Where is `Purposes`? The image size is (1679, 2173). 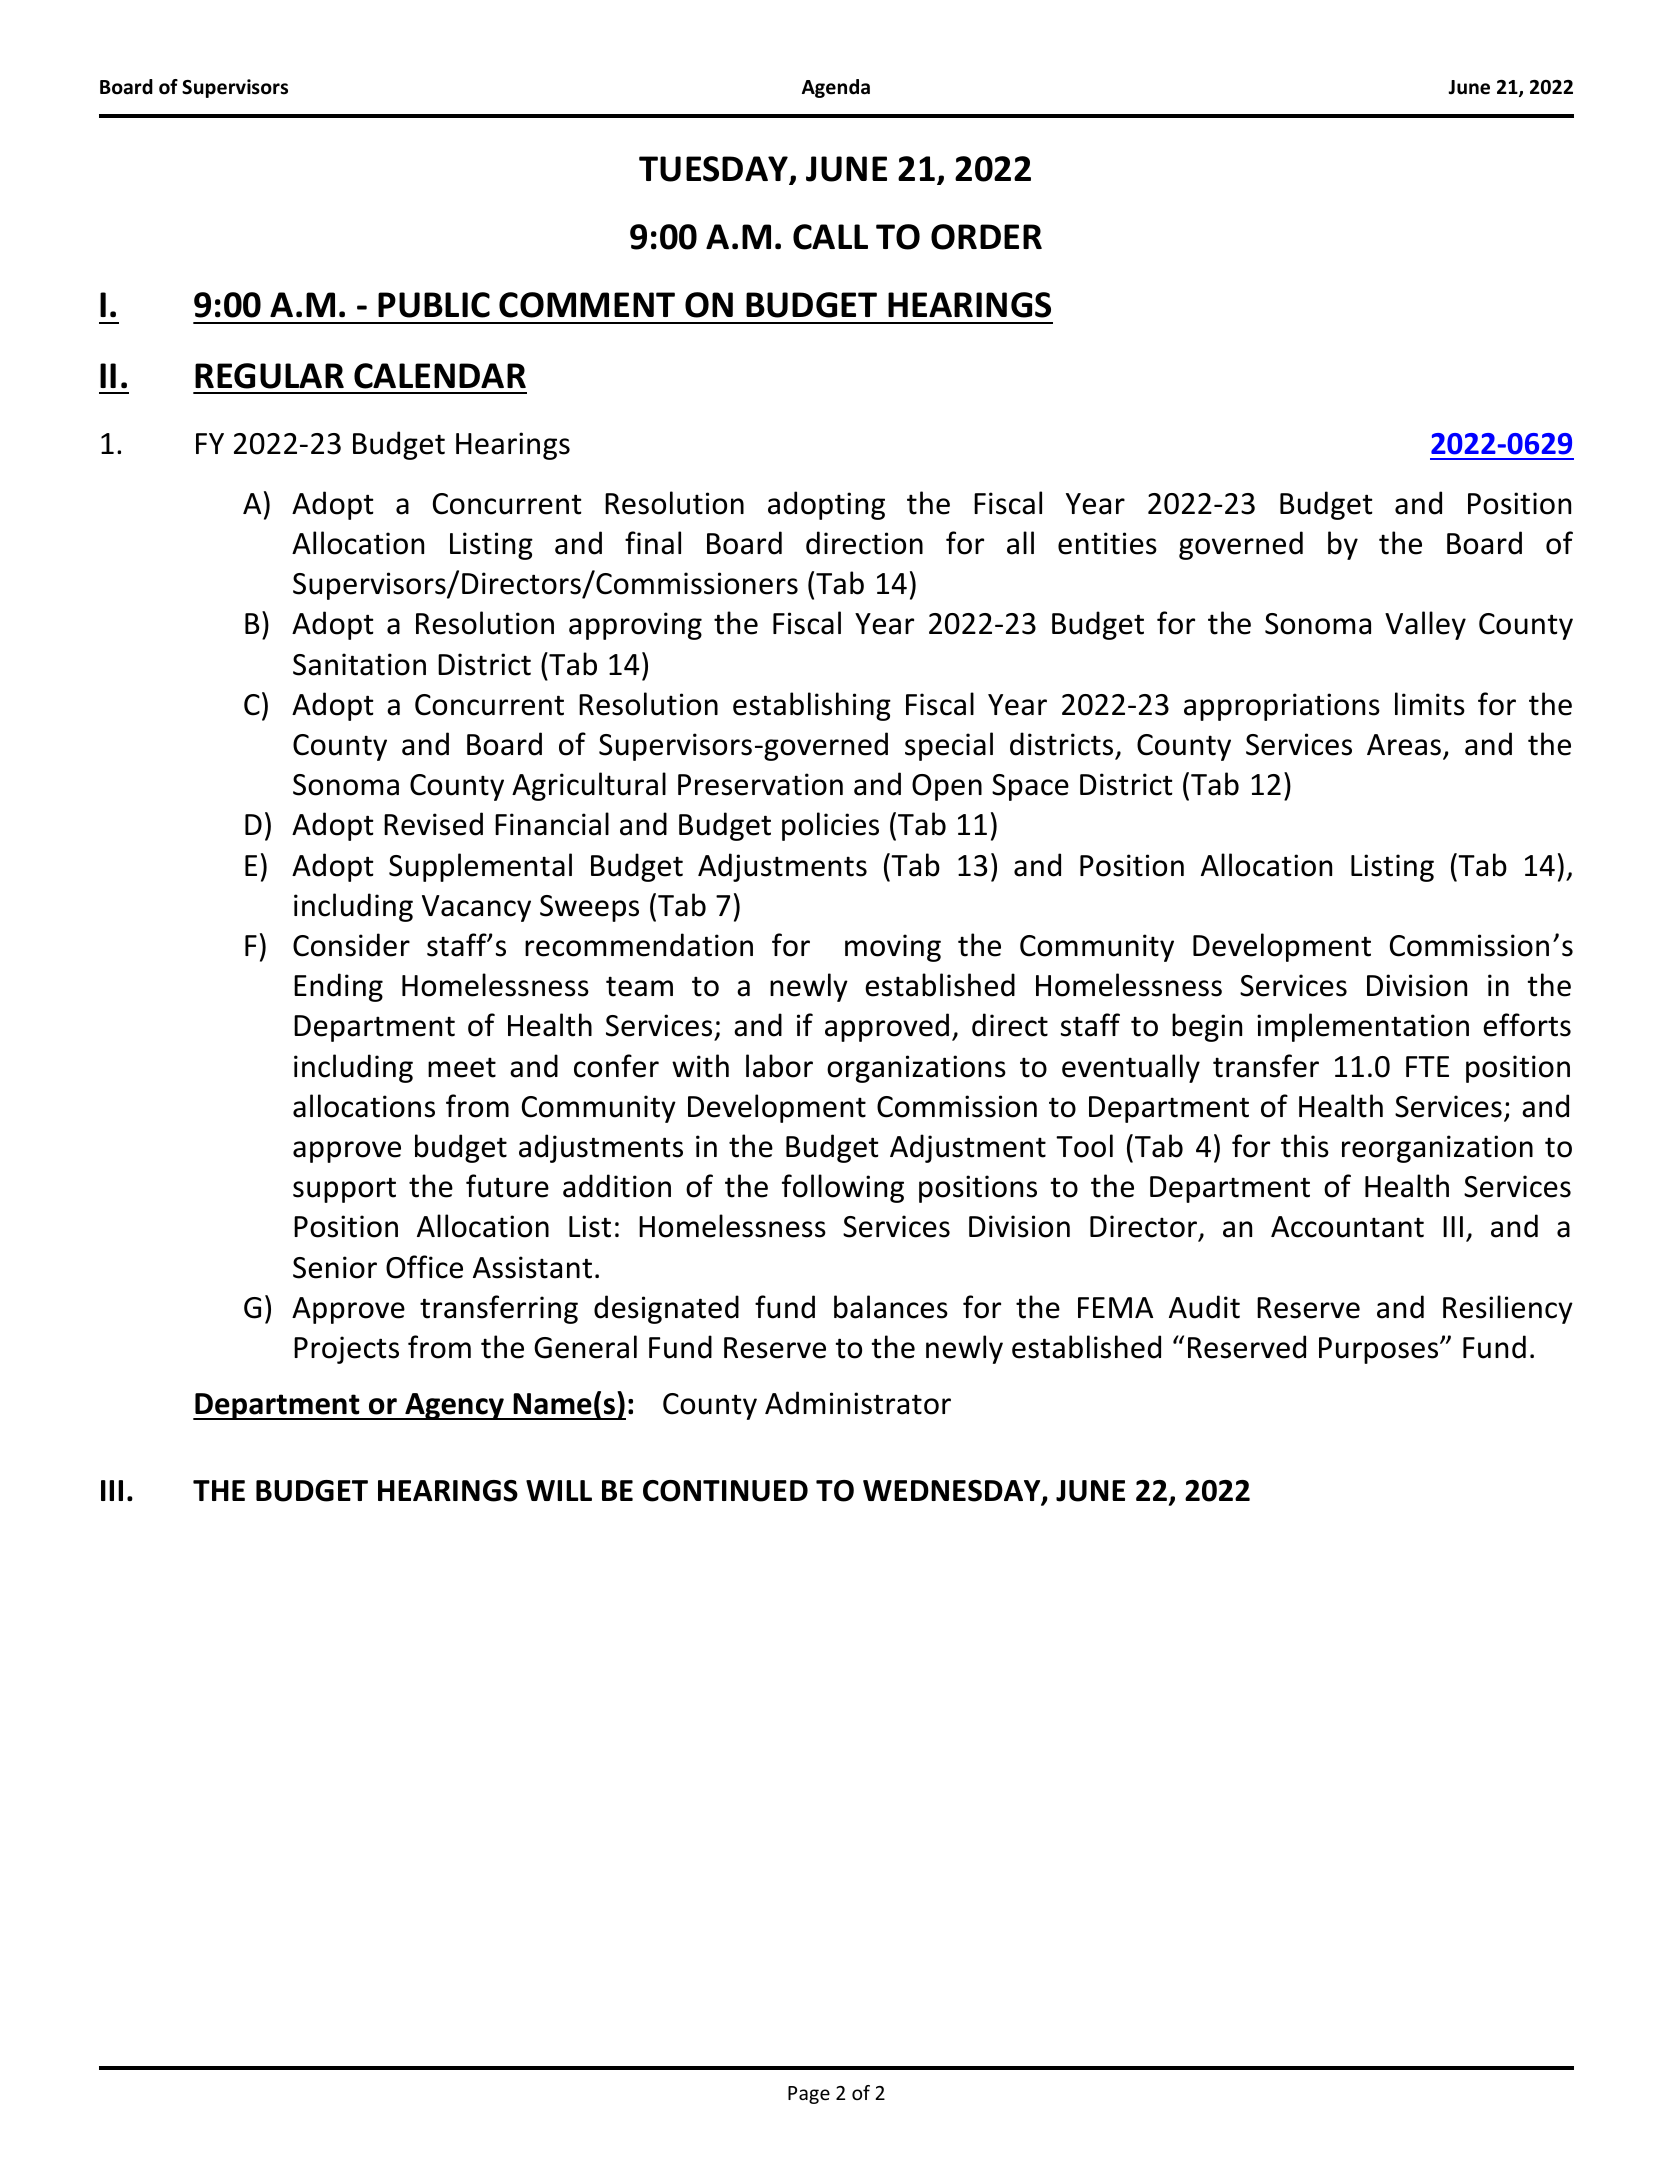
Purposes is located at coordinates (1380, 1350).
